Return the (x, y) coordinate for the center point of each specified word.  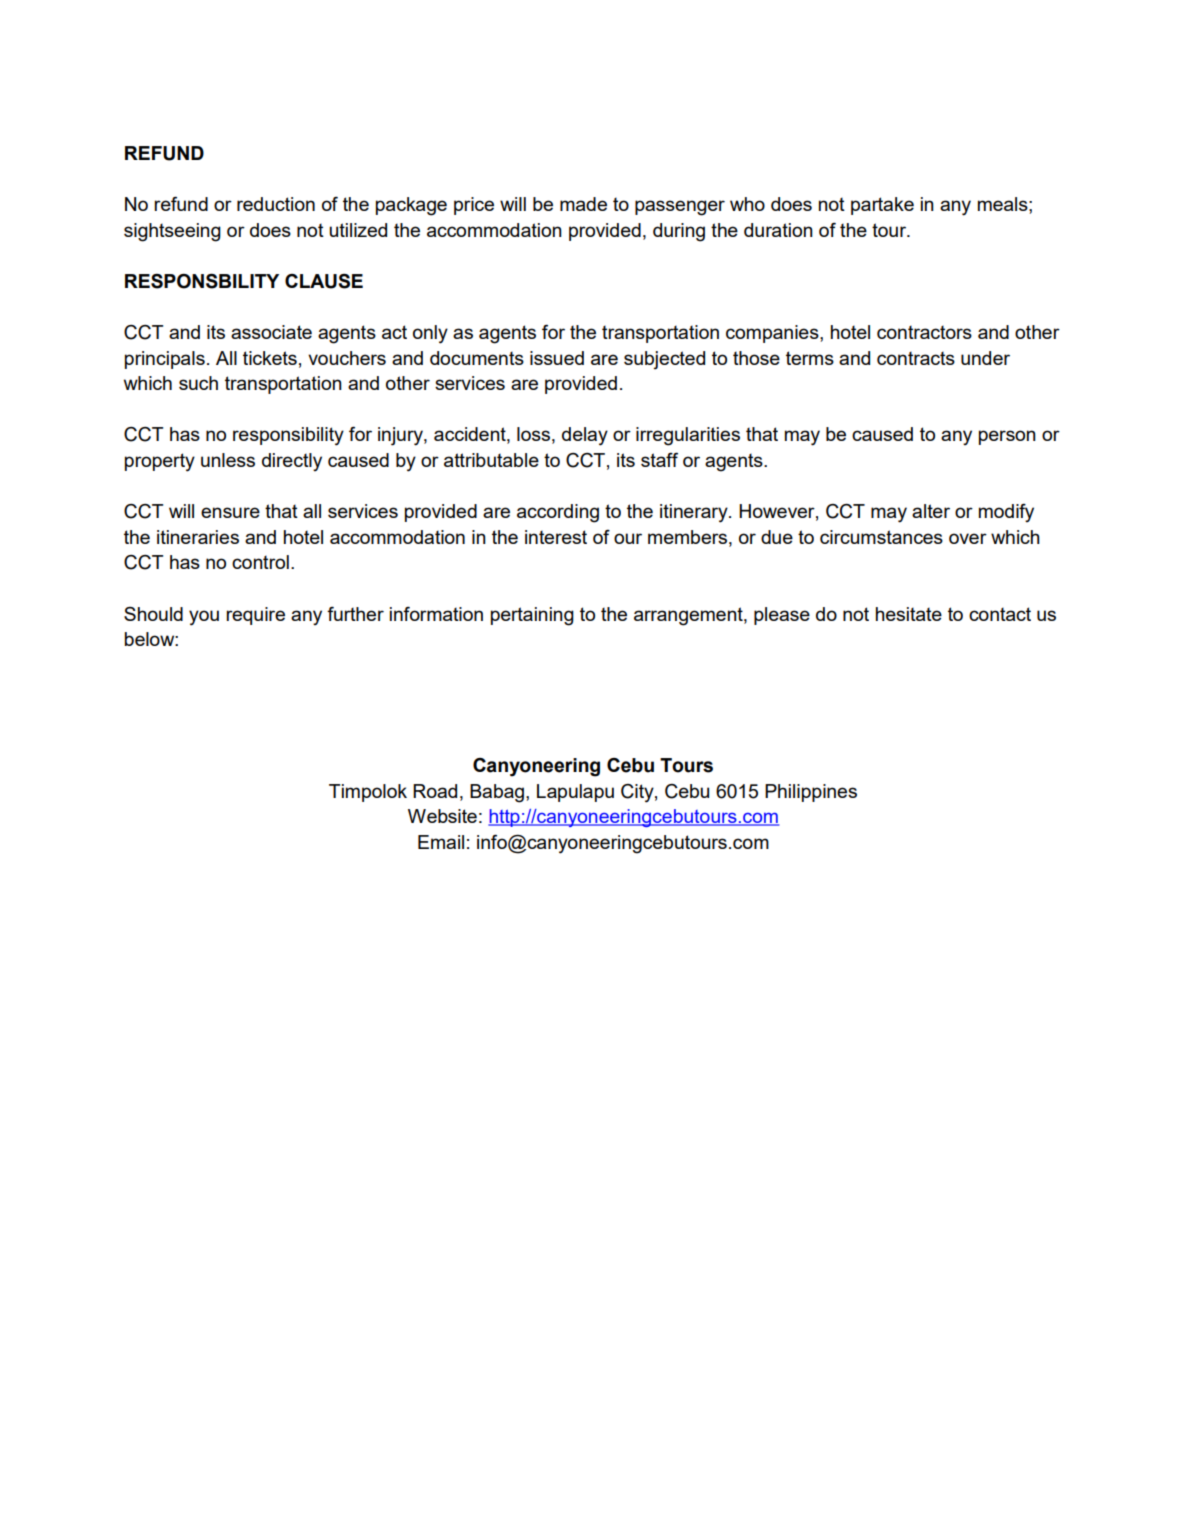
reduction (276, 204)
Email (441, 842)
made (583, 204)
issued (557, 358)
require (255, 616)
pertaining (532, 616)
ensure (230, 512)
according (558, 513)
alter (931, 511)
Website (442, 816)
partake (882, 206)
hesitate (909, 614)
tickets (270, 358)
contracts (916, 358)
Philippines (811, 793)
